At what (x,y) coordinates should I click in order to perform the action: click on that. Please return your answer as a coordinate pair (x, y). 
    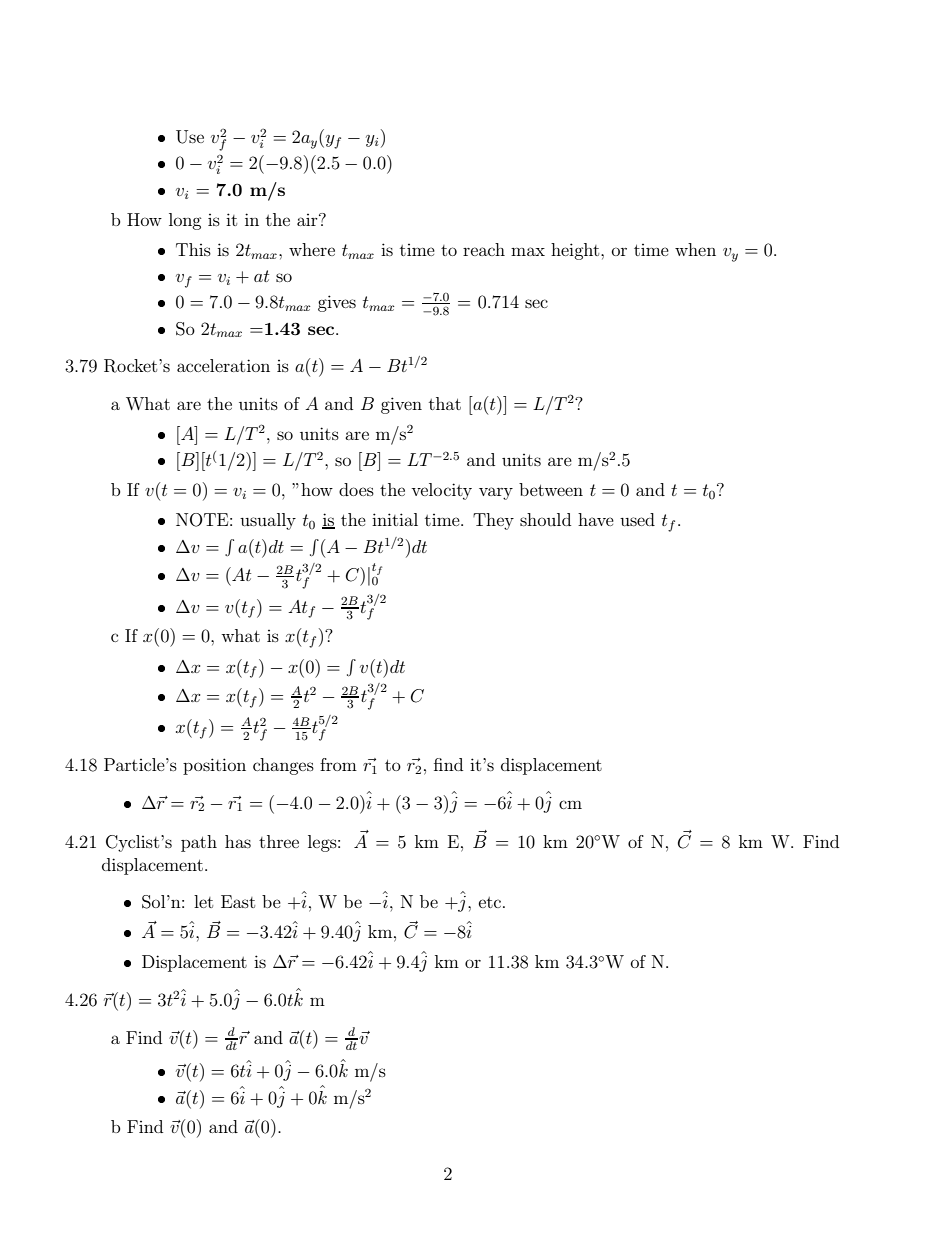
    Looking at the image, I should click on (445, 403).
